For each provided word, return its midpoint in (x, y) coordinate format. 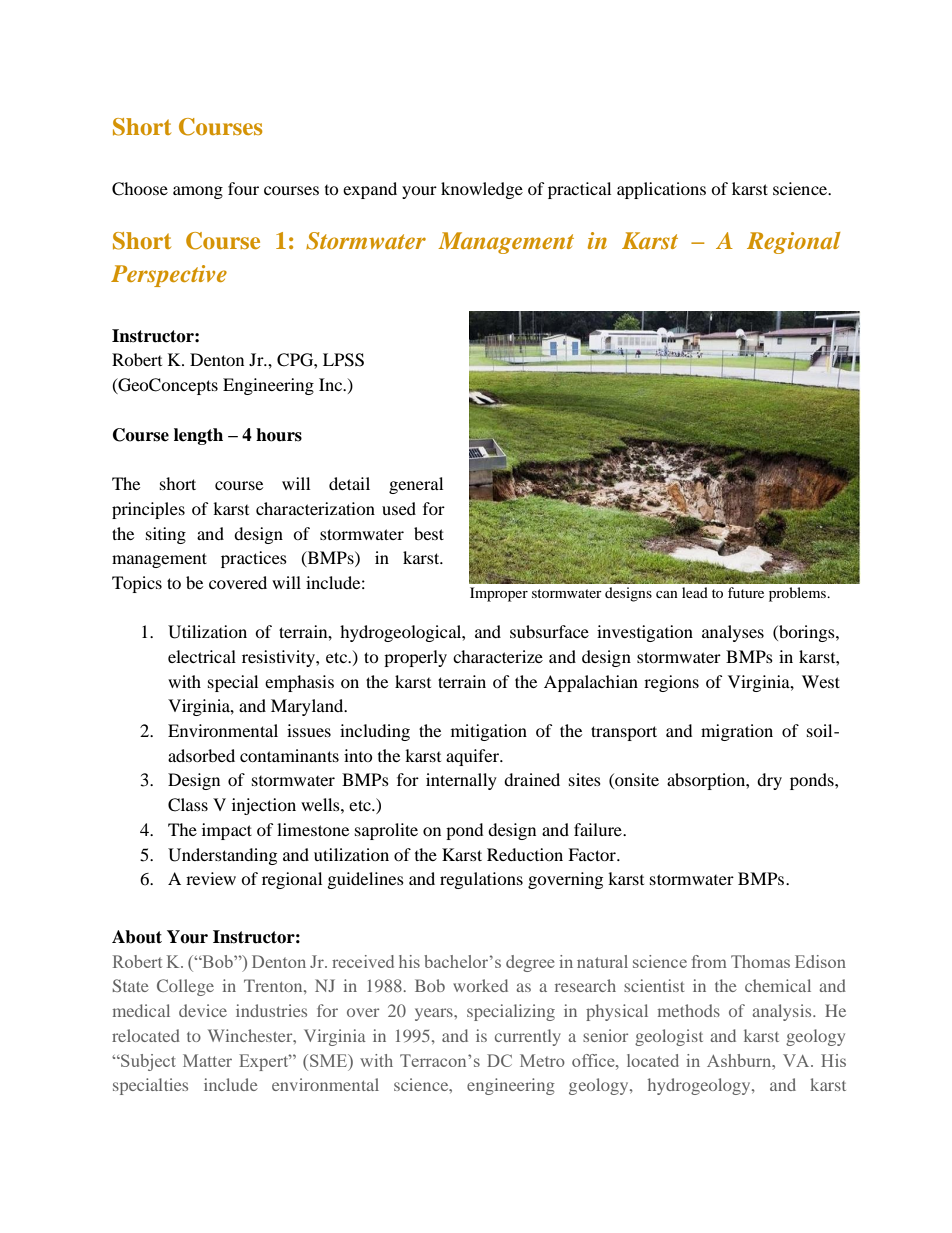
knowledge (482, 190)
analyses (733, 633)
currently (528, 1037)
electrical (202, 656)
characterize (498, 656)
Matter (207, 1060)
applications (661, 190)
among (198, 192)
